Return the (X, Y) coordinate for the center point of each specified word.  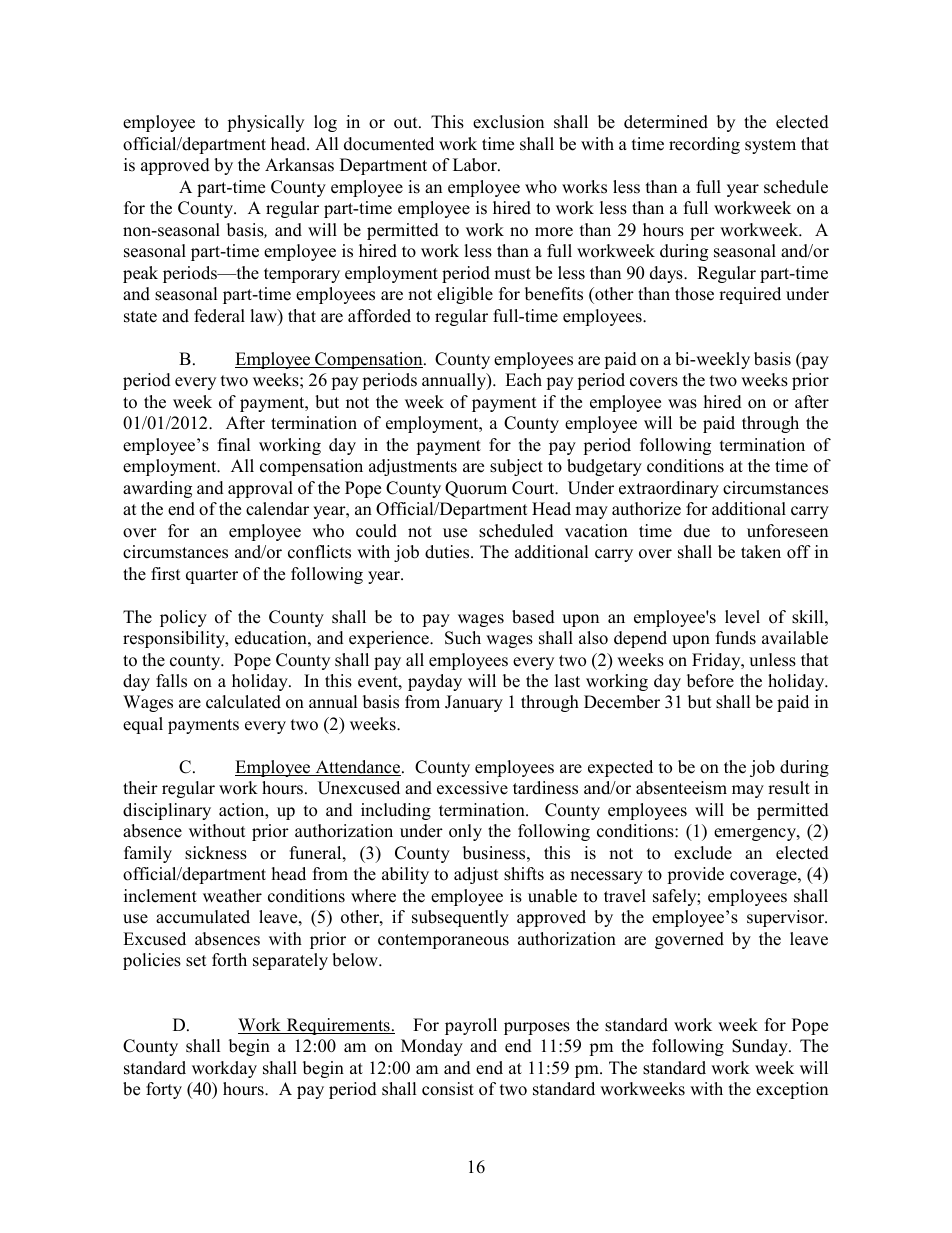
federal (219, 316)
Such (463, 638)
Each (523, 380)
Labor (476, 165)
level (742, 617)
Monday (432, 1047)
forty (164, 1090)
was (682, 404)
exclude (703, 853)
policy (183, 618)
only (465, 832)
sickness (216, 853)
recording (704, 145)
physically (265, 123)
